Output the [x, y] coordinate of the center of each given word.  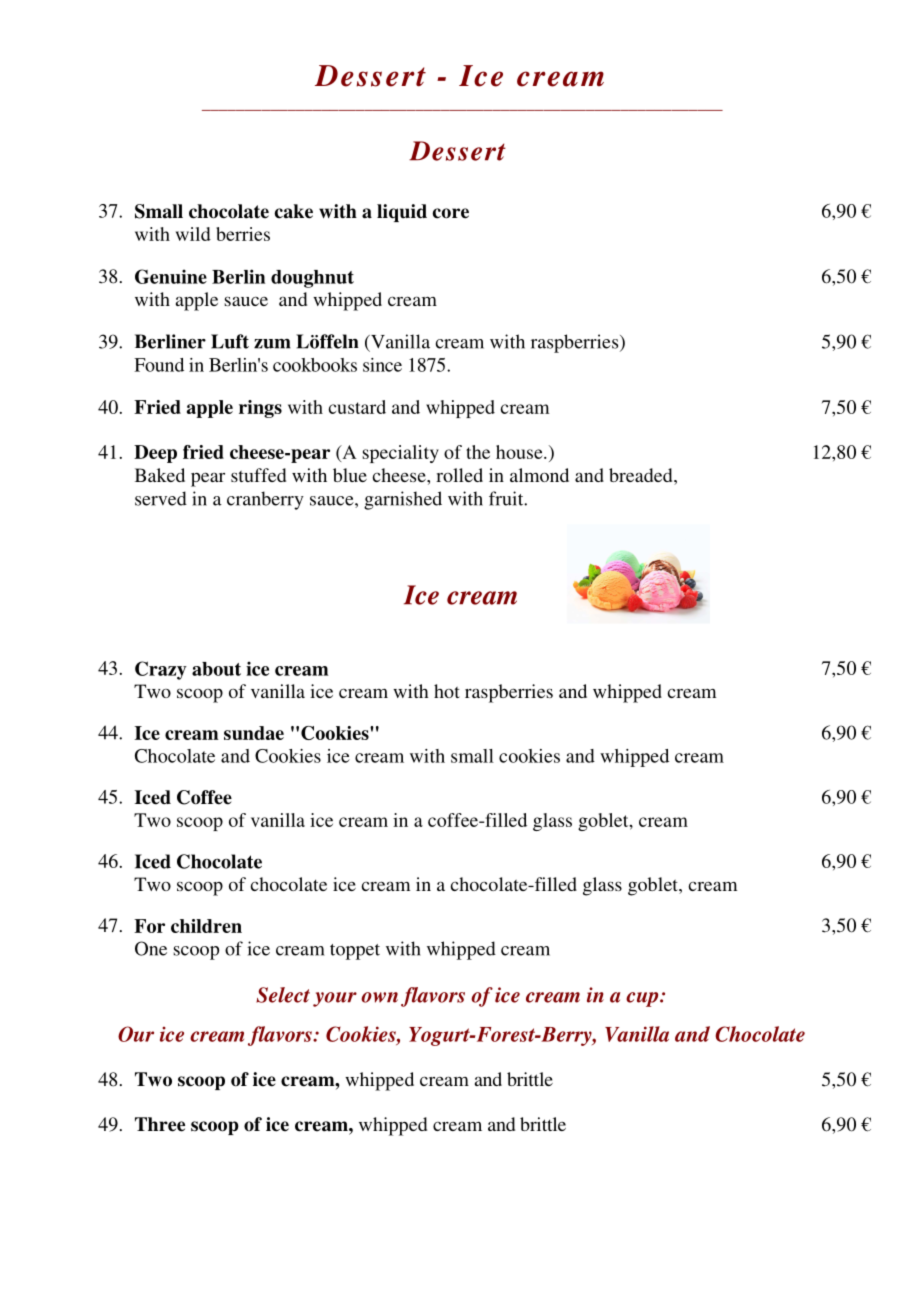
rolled [459, 475]
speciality [400, 454]
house [520, 452]
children [206, 926]
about [216, 669]
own [379, 997]
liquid [402, 213]
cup [643, 999]
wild [193, 234]
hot [447, 691]
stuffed [258, 475]
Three [160, 1124]
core [450, 213]
